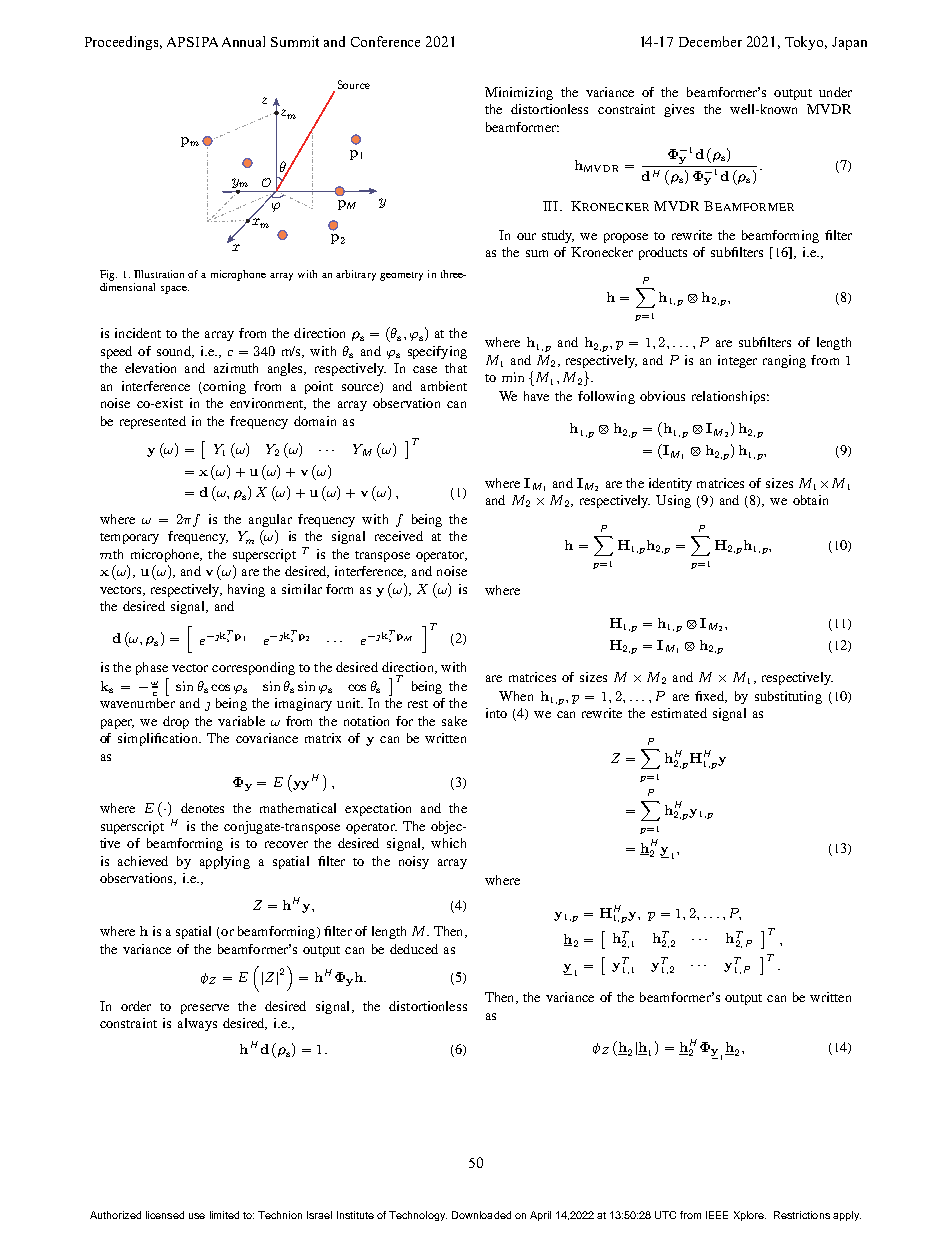 Image resolution: width=952 pixels, height=1233 pixels. What do you see at coordinates (202, 808) in the screenshot?
I see `denotes` at bounding box center [202, 808].
